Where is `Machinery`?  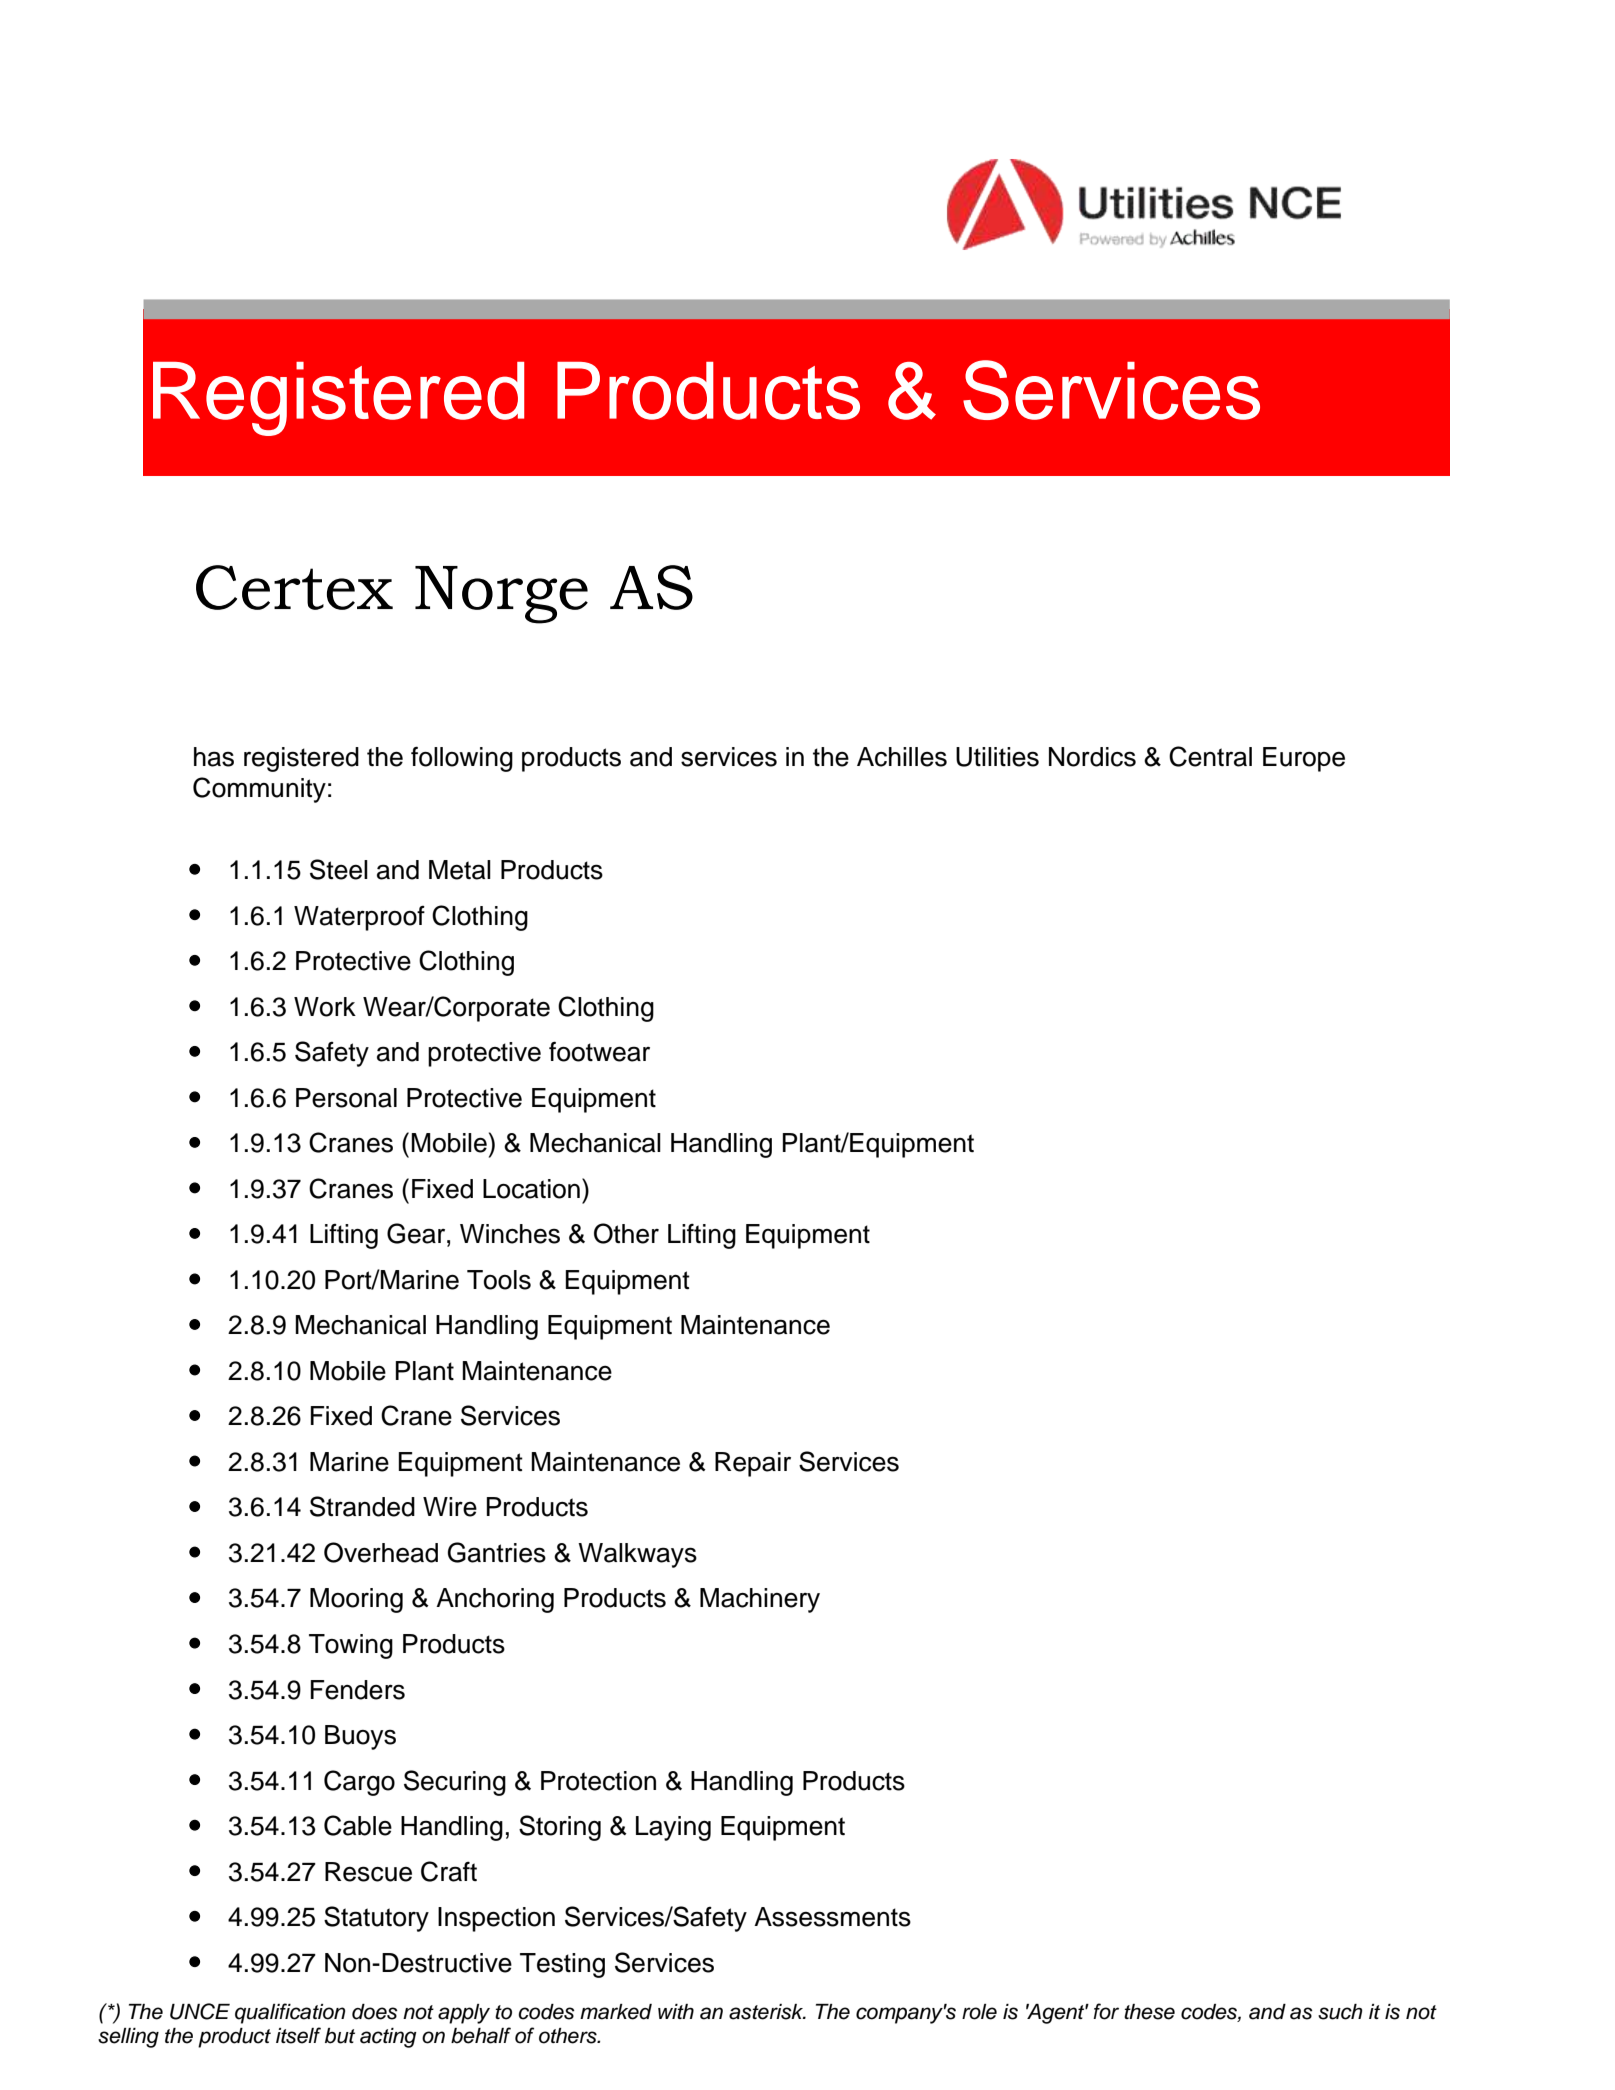
Machinery is located at coordinates (760, 1600).
